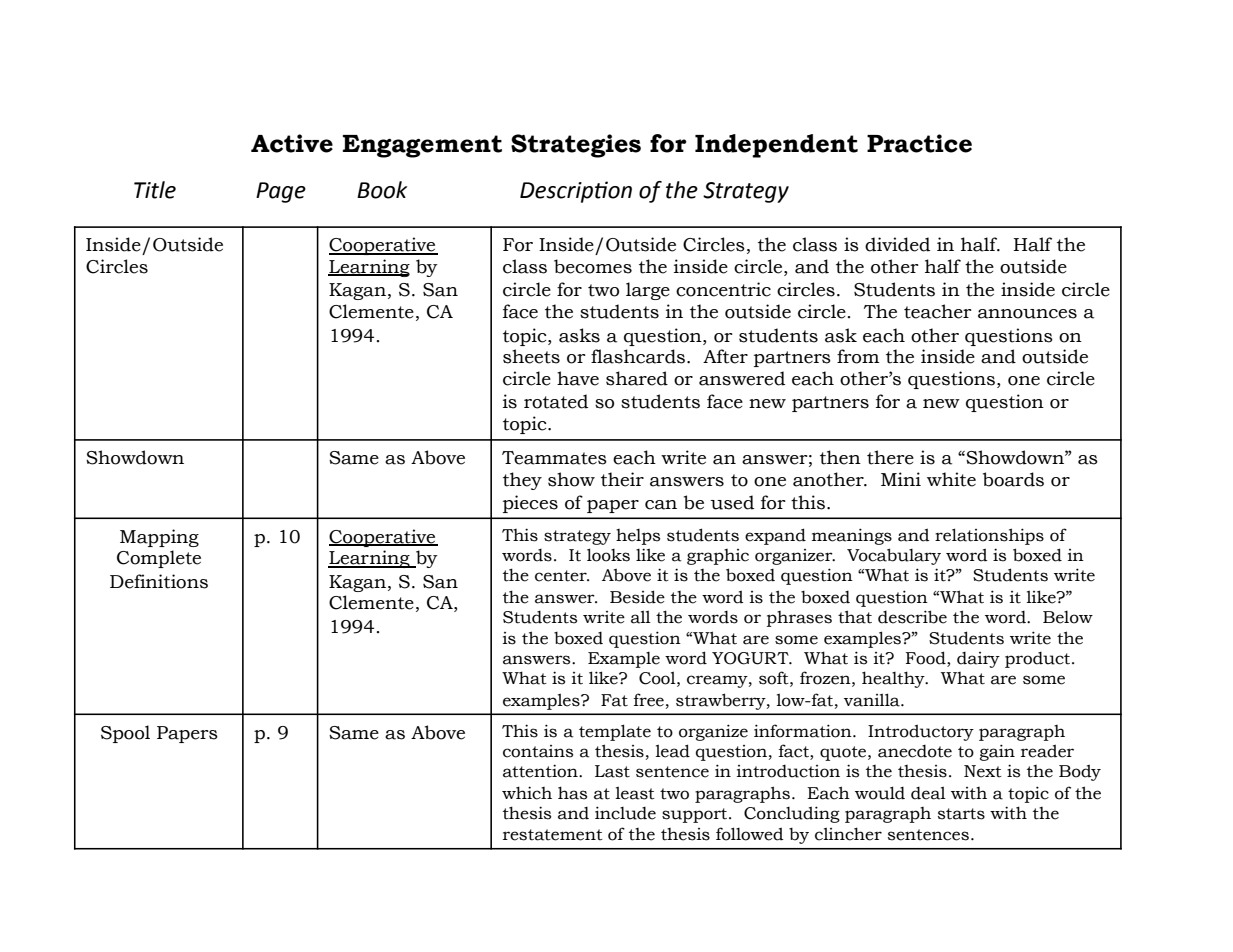 The width and height of the image is (1233, 952). What do you see at coordinates (125, 734) in the image?
I see `Spool` at bounding box center [125, 734].
